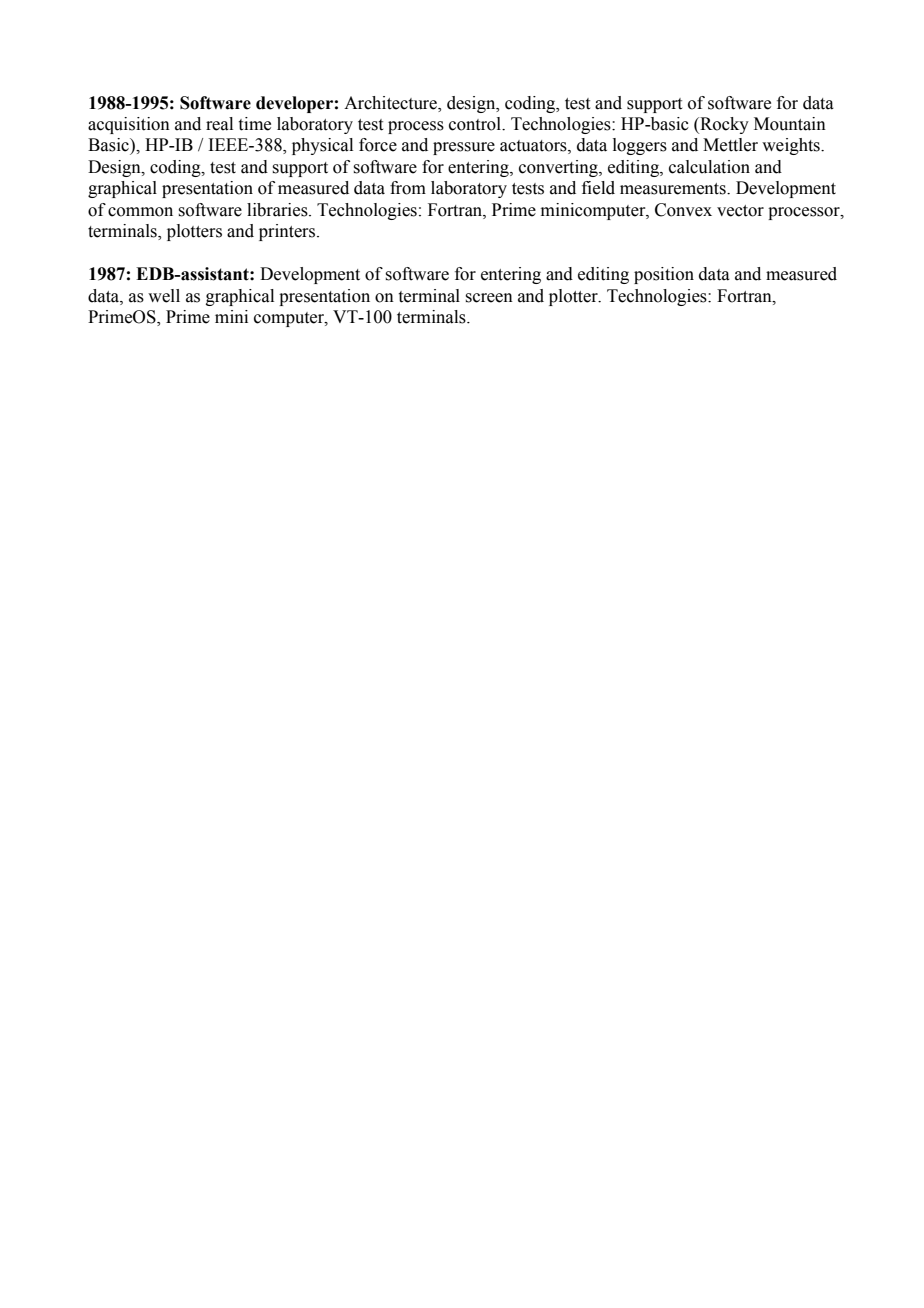 The height and width of the page is (1308, 924). Describe the element at coordinates (740, 211) in the page. I see `vector` at that location.
